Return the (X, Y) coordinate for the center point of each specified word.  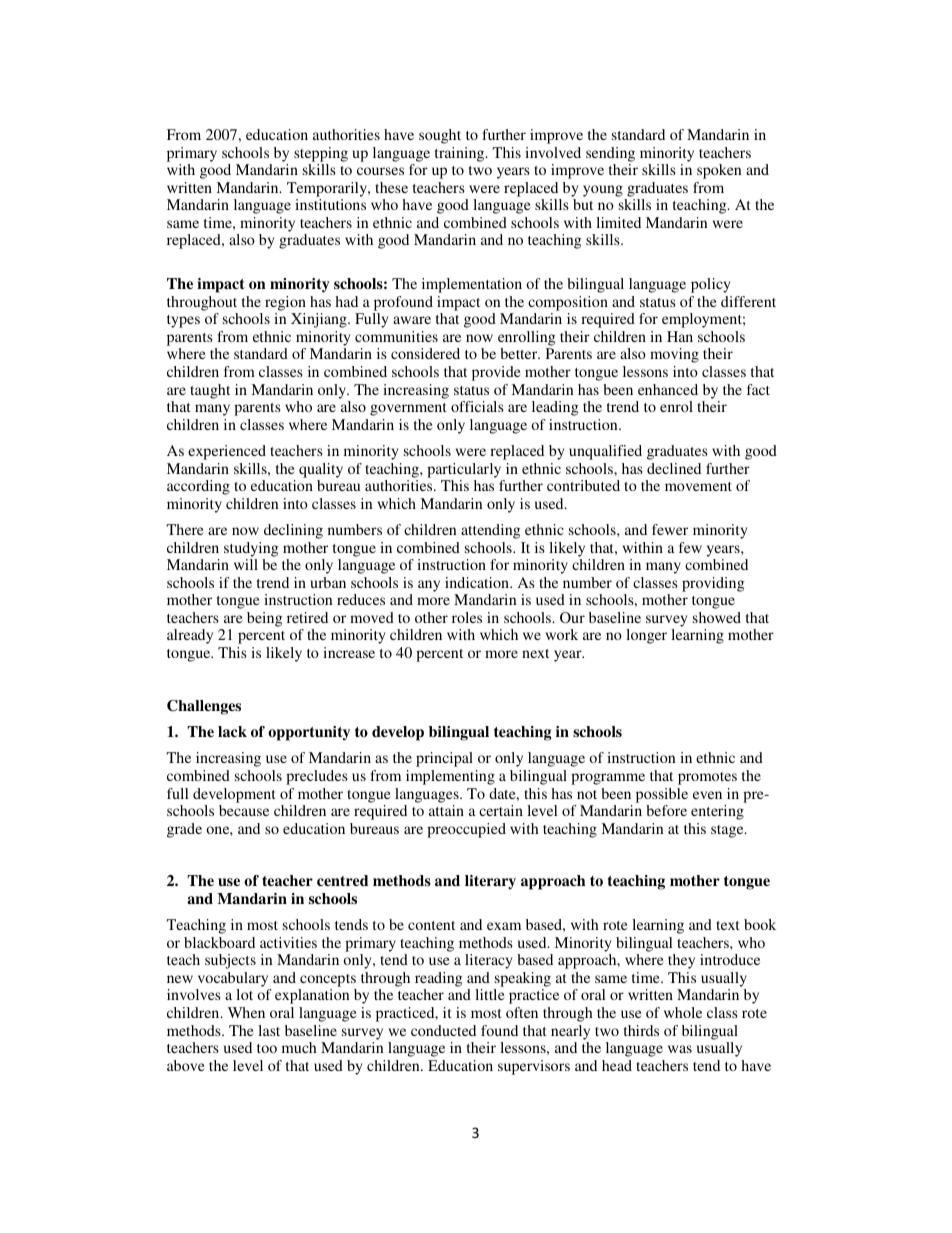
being (265, 619)
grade (184, 830)
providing (713, 584)
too (267, 1048)
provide (496, 373)
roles (467, 617)
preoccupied (466, 830)
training (461, 154)
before (666, 810)
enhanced (668, 389)
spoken (719, 171)
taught (210, 391)
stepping (321, 154)
